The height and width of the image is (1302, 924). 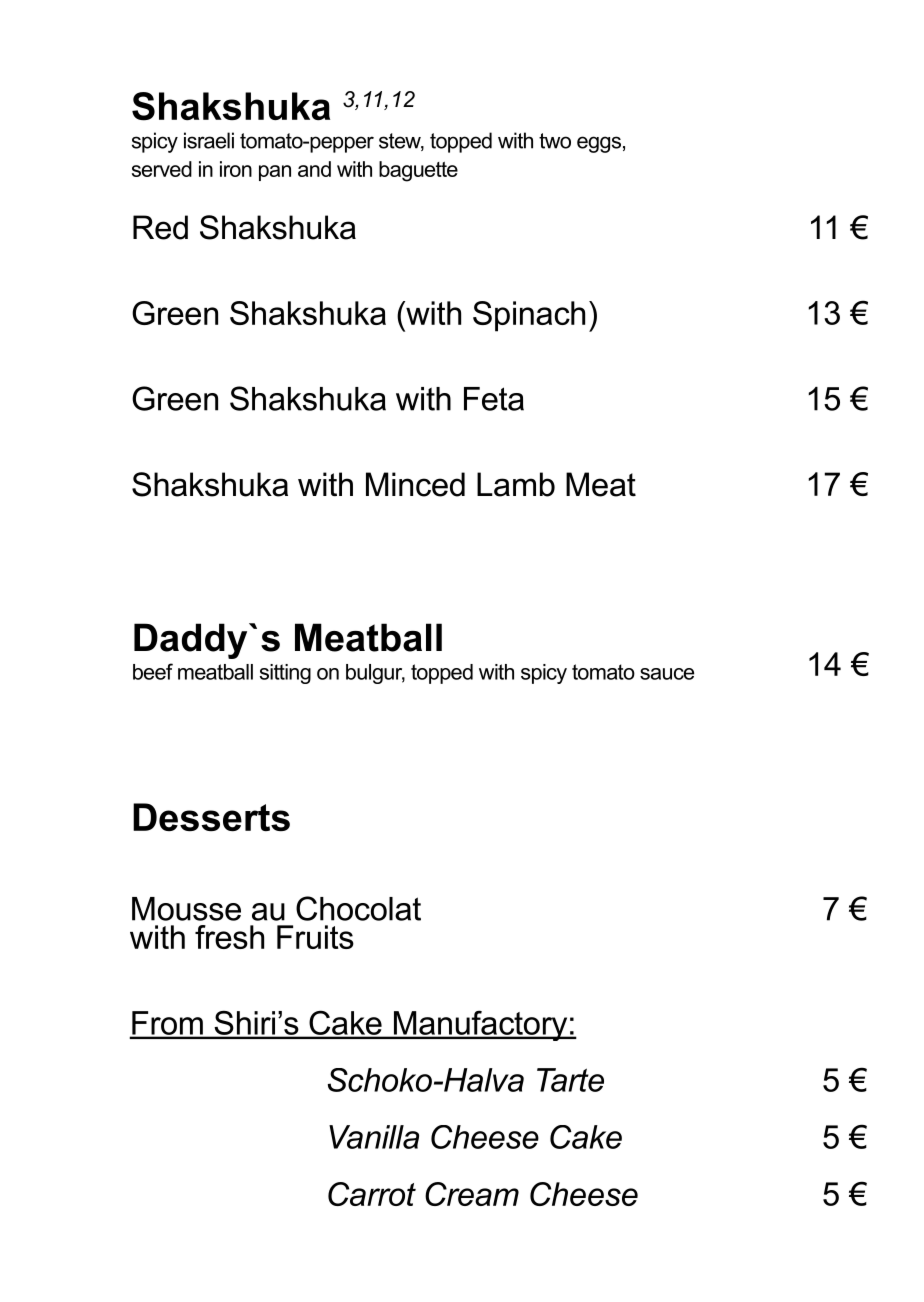 What do you see at coordinates (153, 671) in the image?
I see `beef` at bounding box center [153, 671].
